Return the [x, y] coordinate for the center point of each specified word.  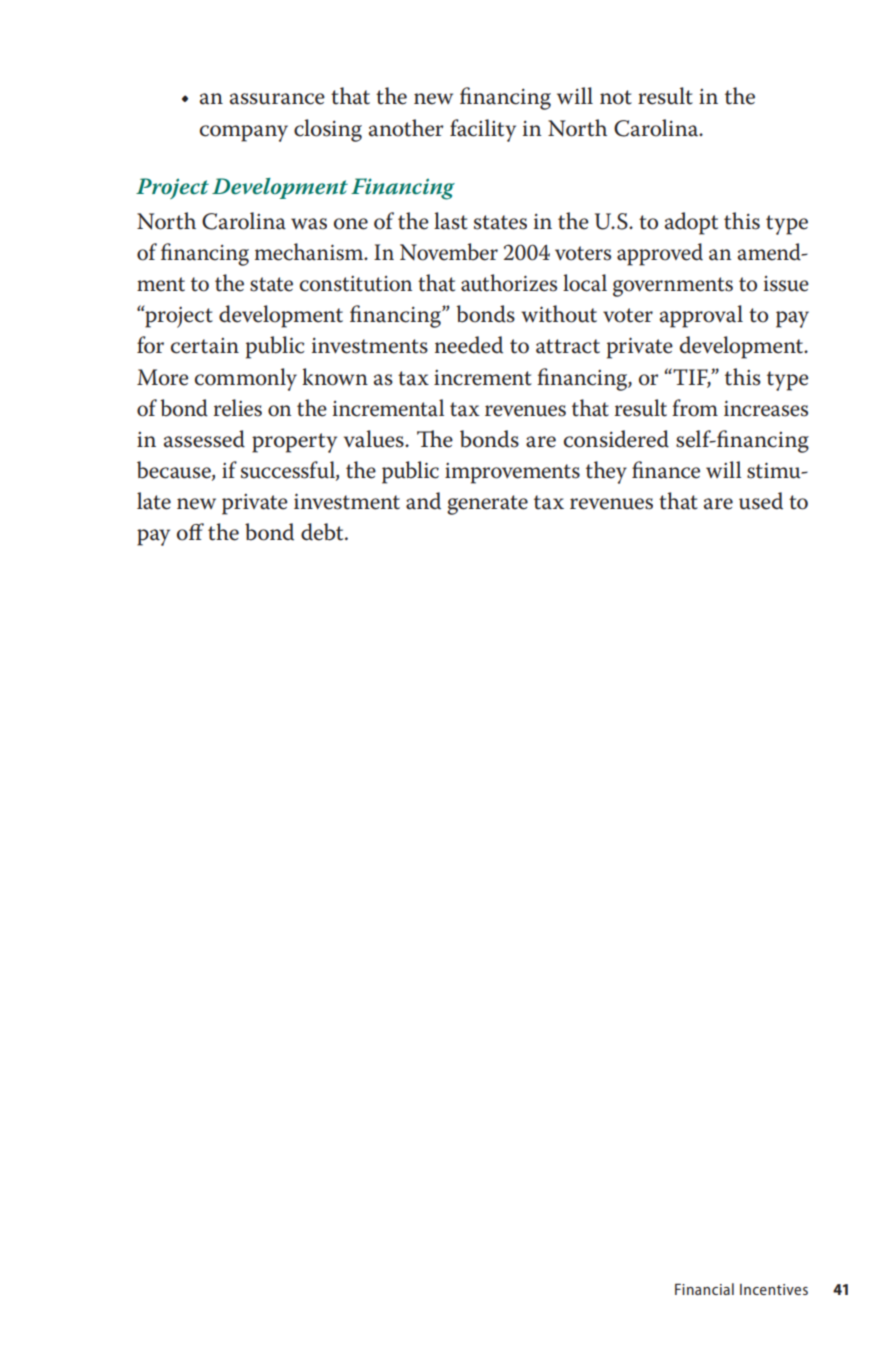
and [423, 501]
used [761, 501]
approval [701, 316]
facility [483, 130]
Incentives [774, 1289]
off [190, 532]
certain [205, 346]
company [244, 133]
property [294, 443]
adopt [691, 223]
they [606, 472]
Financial [704, 1289]
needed [469, 345]
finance [666, 470]
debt [323, 532]
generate [487, 505]
